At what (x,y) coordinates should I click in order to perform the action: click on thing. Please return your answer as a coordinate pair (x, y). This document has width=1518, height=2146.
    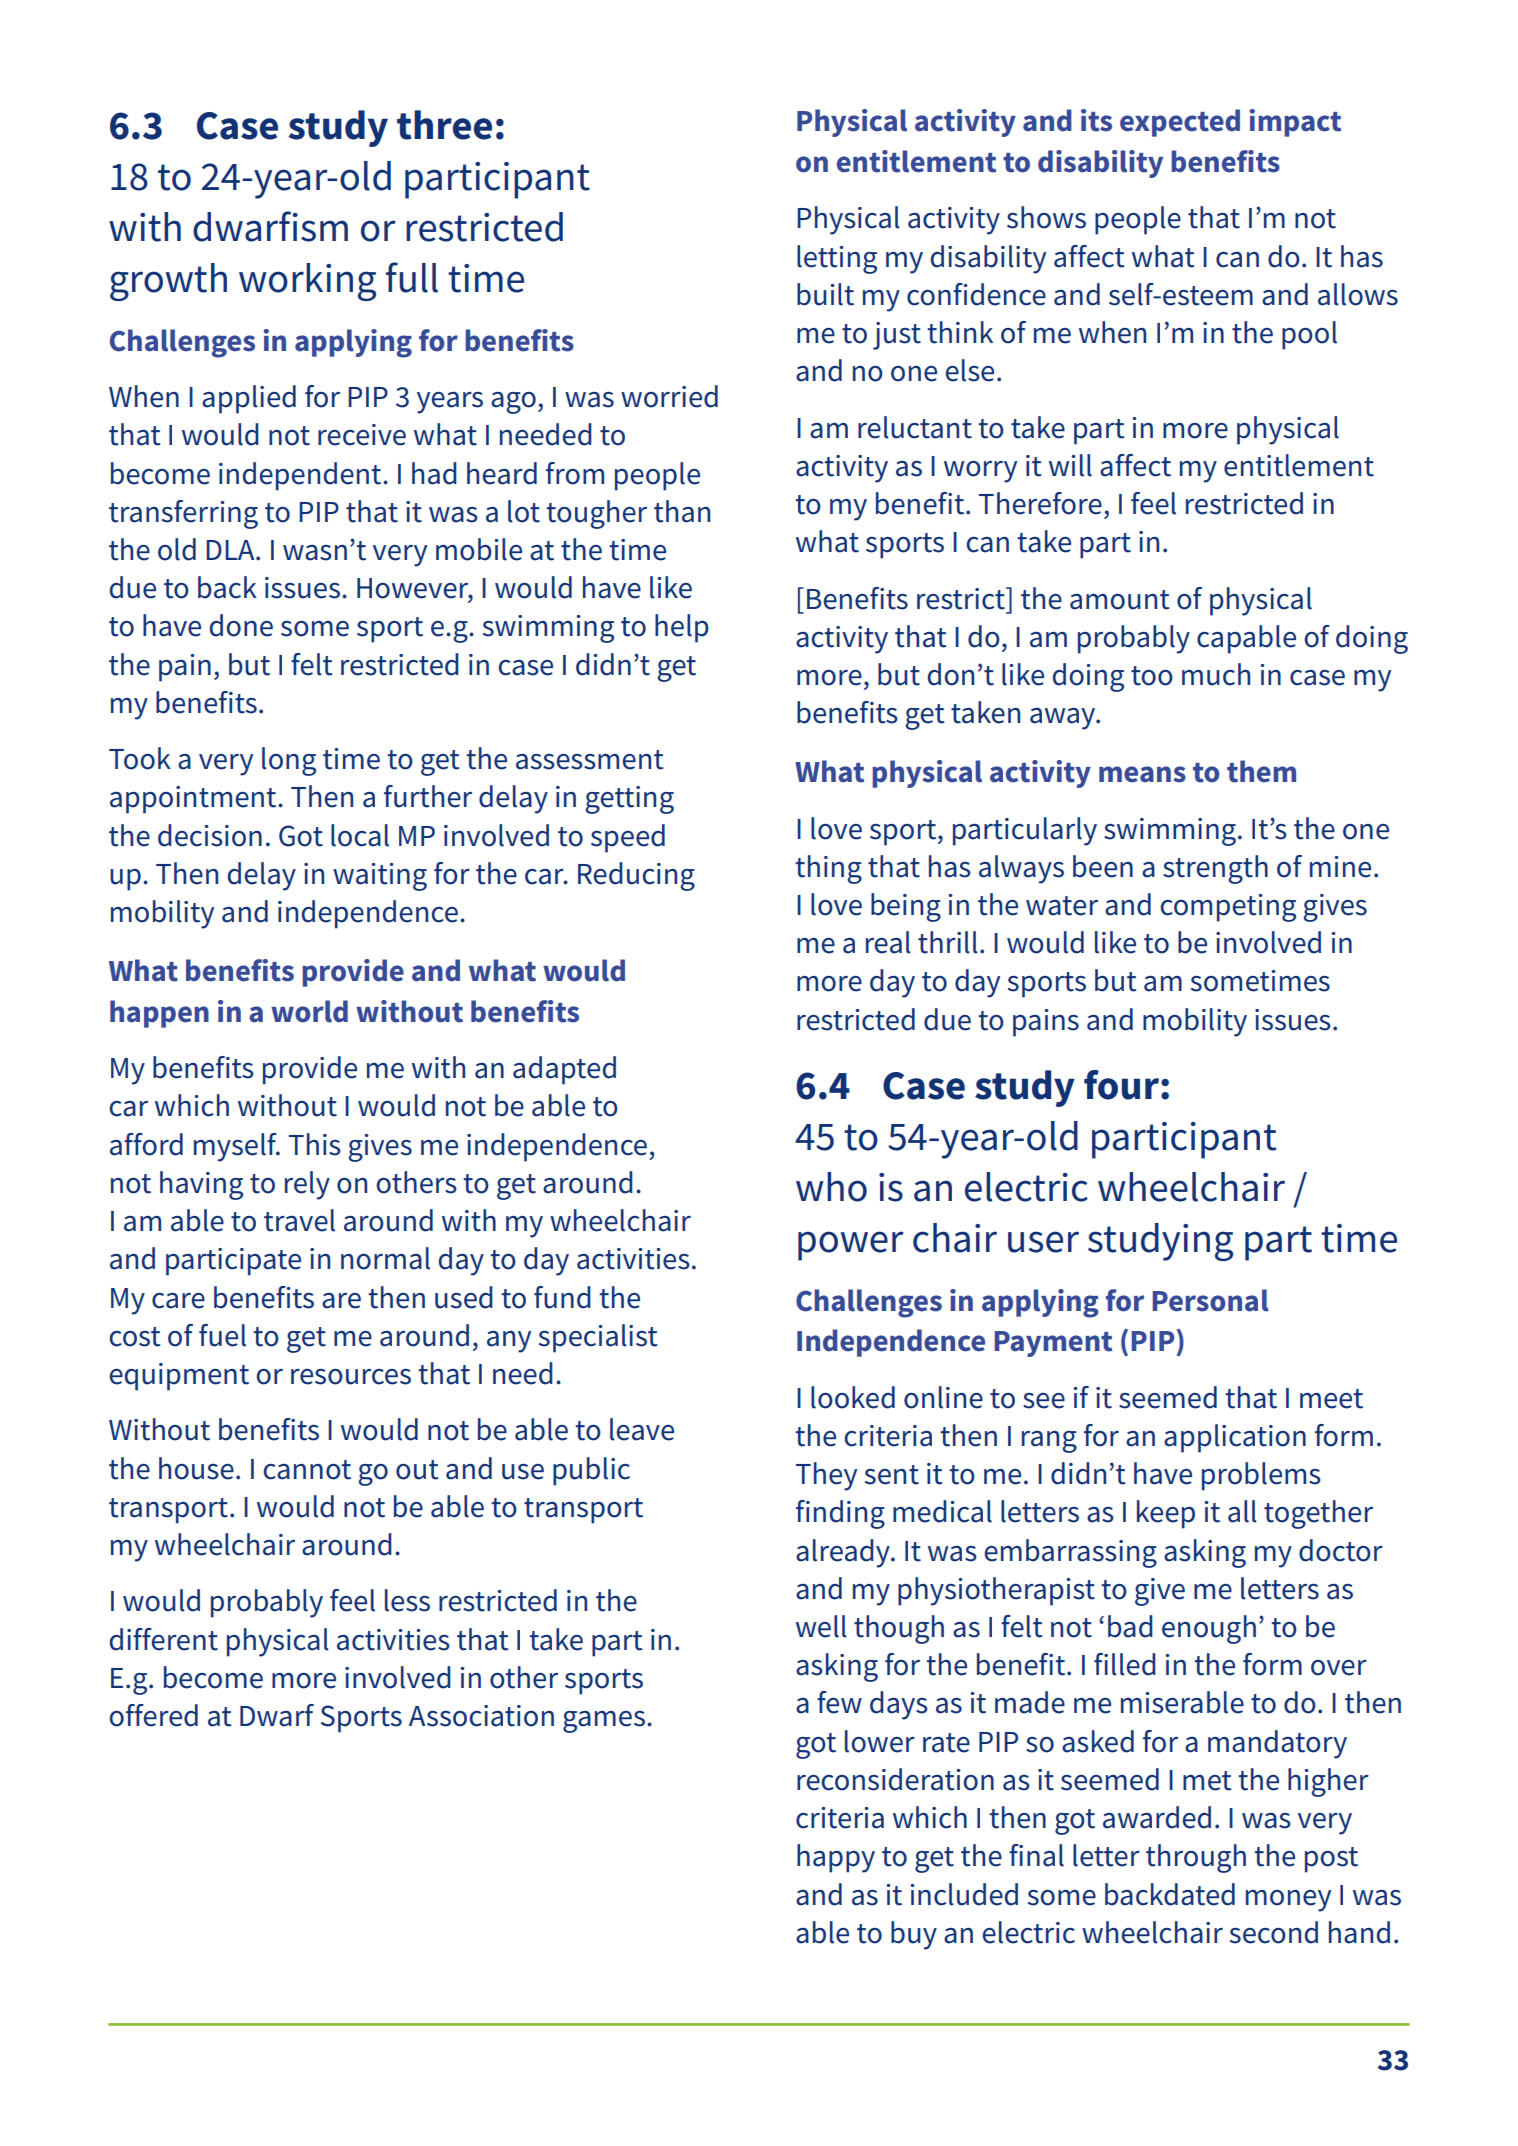
    Looking at the image, I should click on (828, 869).
